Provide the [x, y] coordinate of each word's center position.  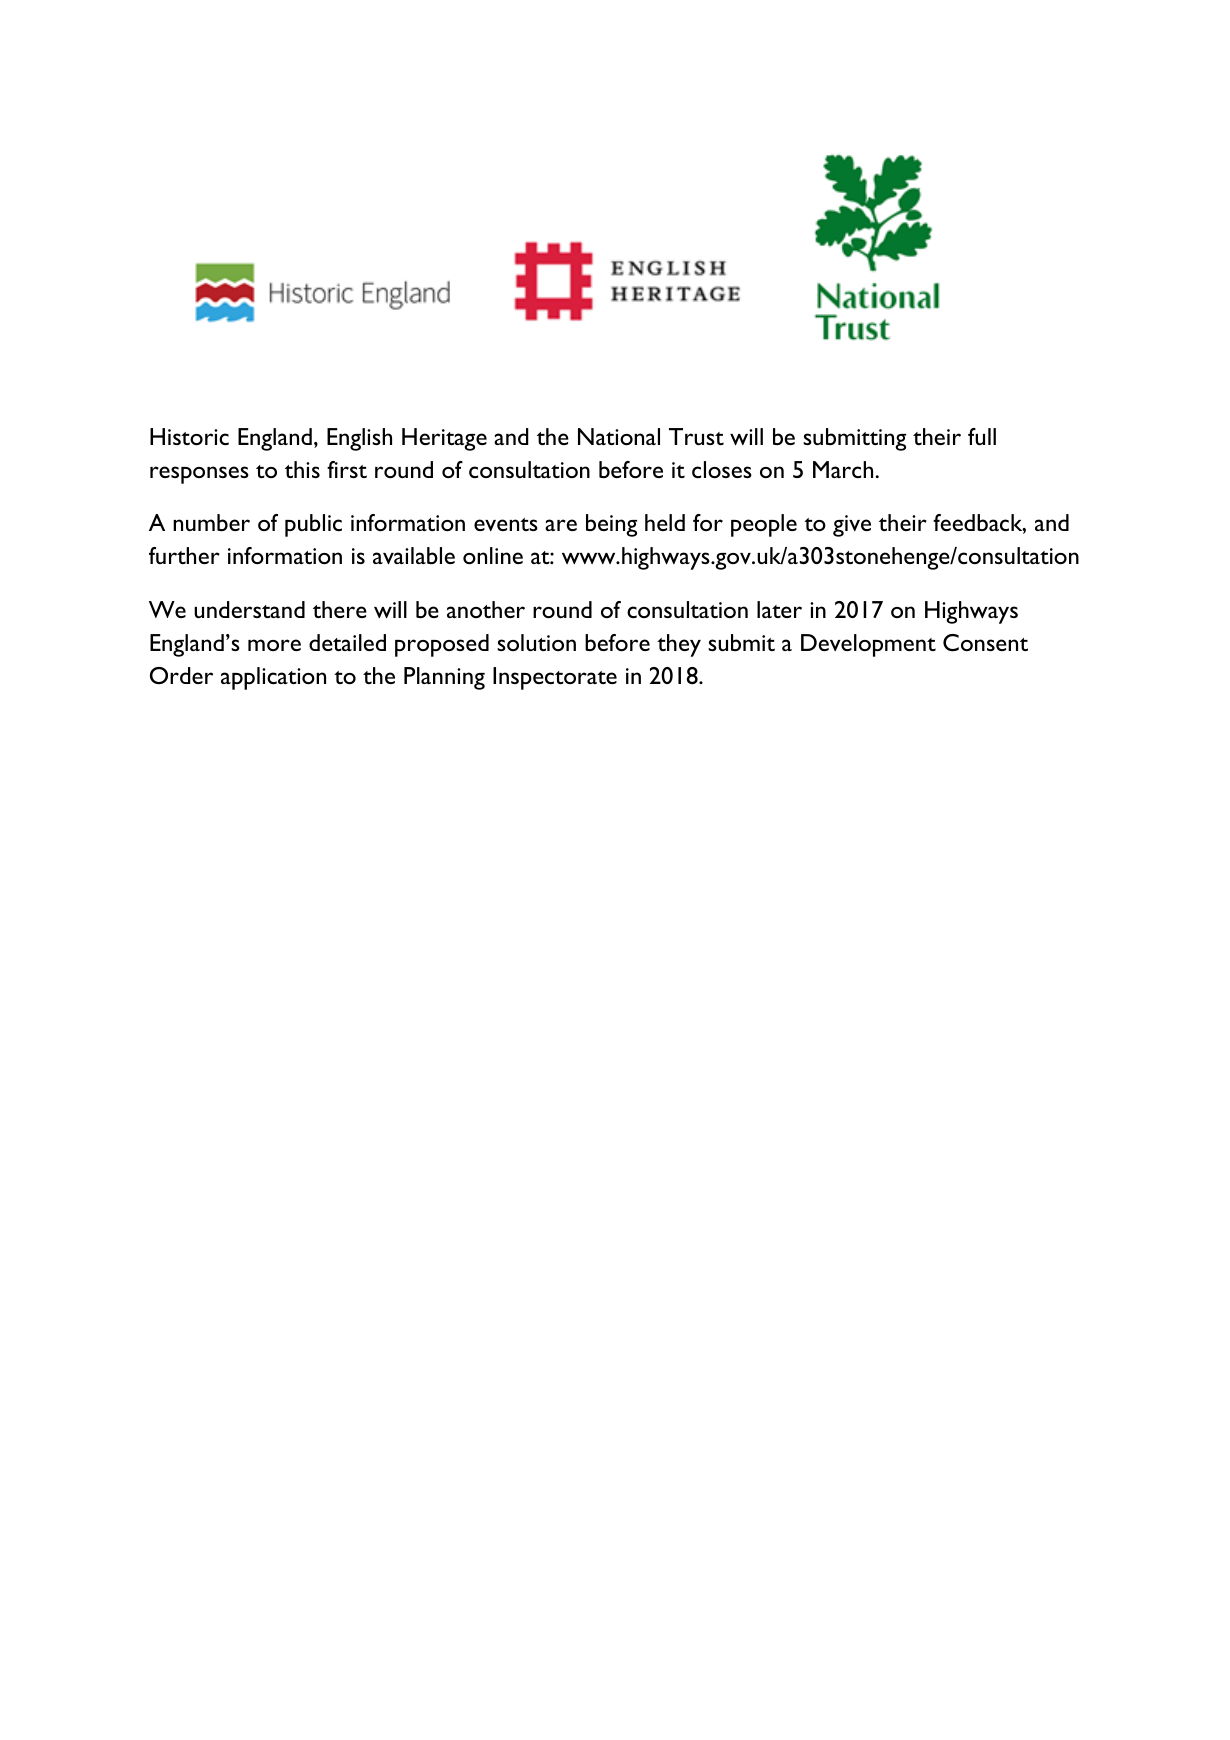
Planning [444, 678]
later [779, 609]
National [619, 436]
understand [249, 609]
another [486, 609]
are [561, 525]
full [982, 436]
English [359, 439]
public [313, 525]
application [273, 678]
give [852, 526]
